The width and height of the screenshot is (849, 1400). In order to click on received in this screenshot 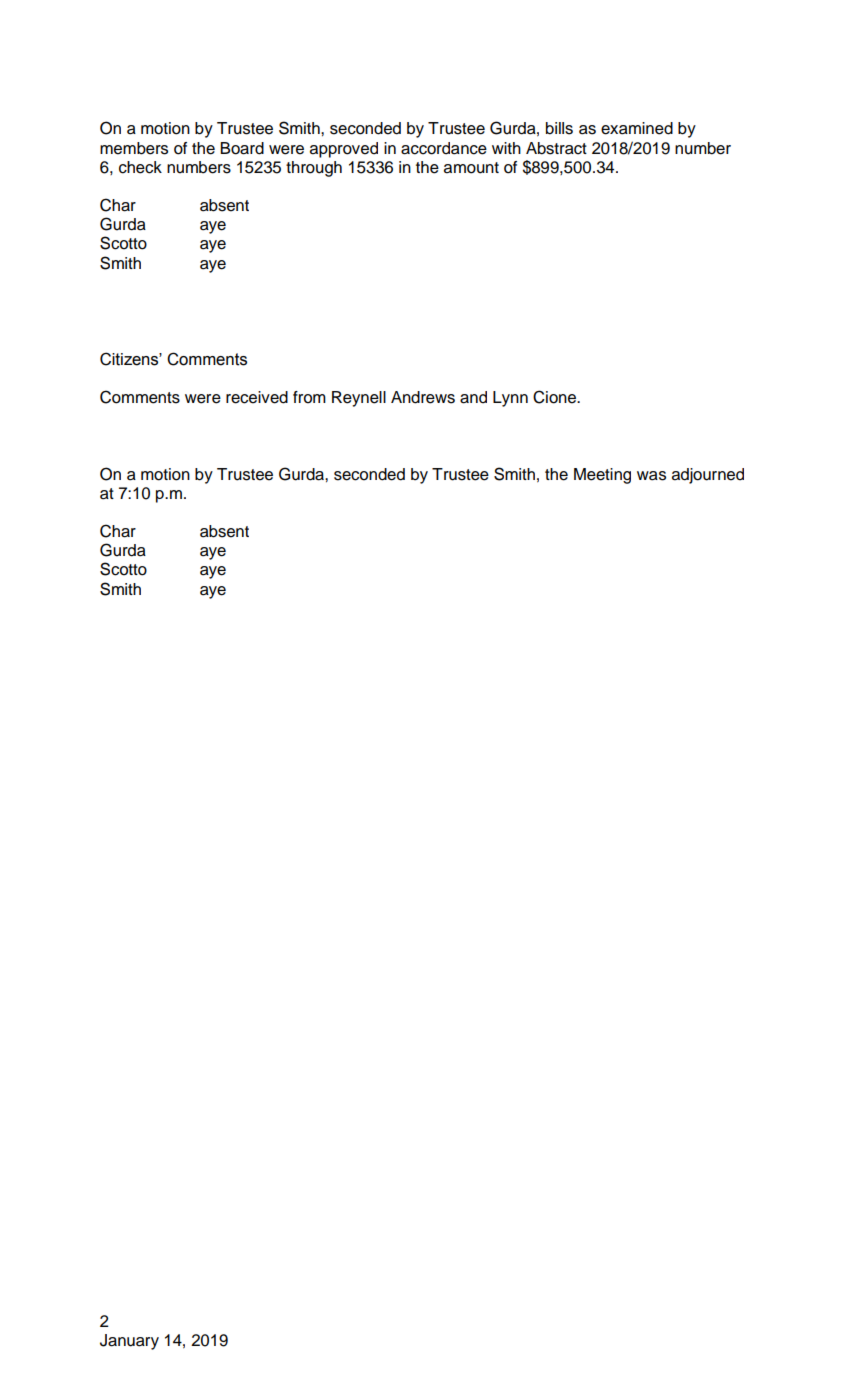, I will do `click(257, 397)`.
